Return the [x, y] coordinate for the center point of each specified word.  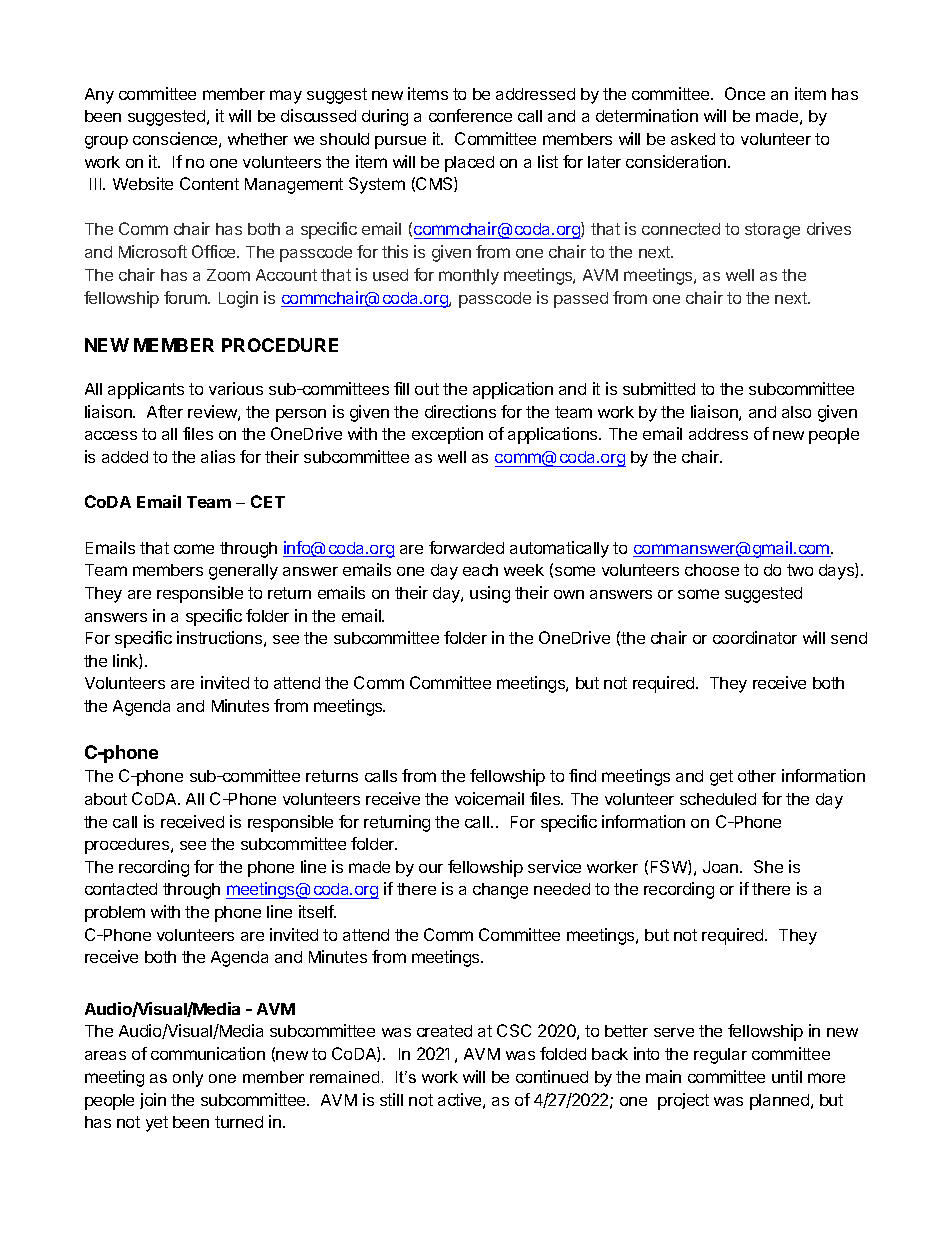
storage [772, 231]
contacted [121, 889]
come [194, 549]
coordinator [755, 637]
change [500, 891]
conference [470, 115]
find [582, 775]
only [188, 1079]
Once [745, 93]
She [768, 866]
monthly [469, 277]
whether [258, 139]
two [800, 570]
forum [186, 297]
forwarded [466, 547]
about [106, 799]
